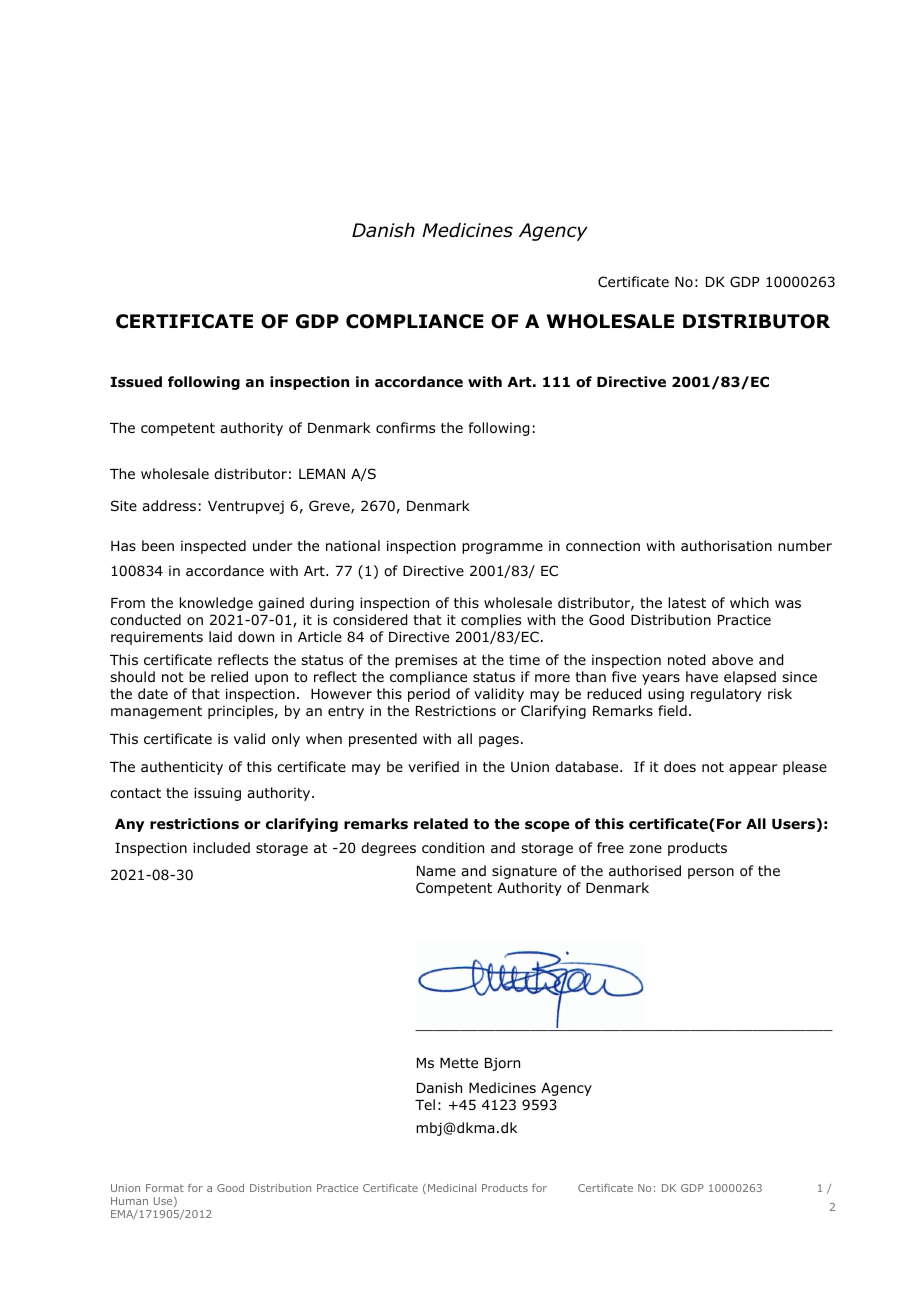 The image size is (924, 1308). I want to click on Format, so click(165, 1188).
